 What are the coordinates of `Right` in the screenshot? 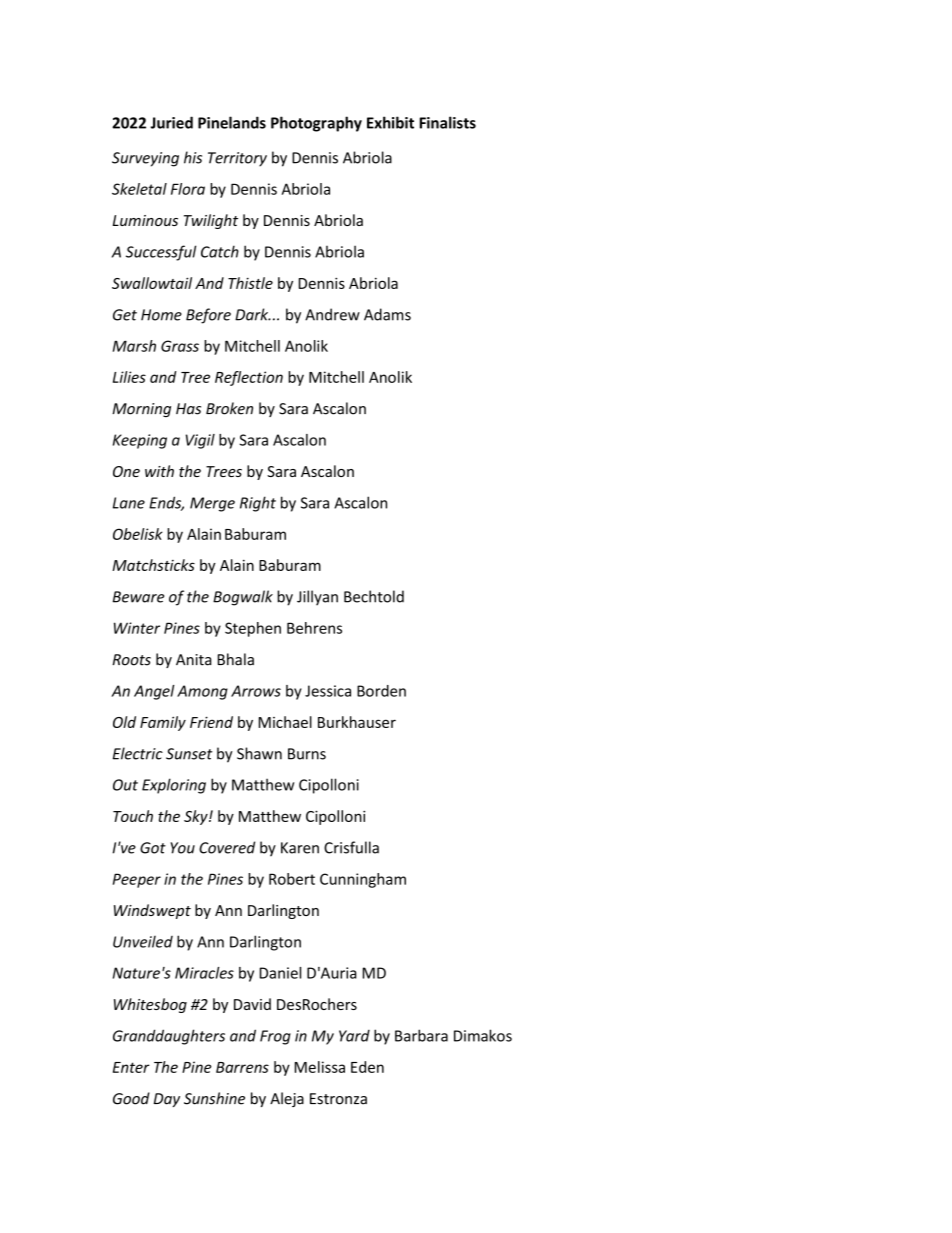 It's located at (258, 504).
